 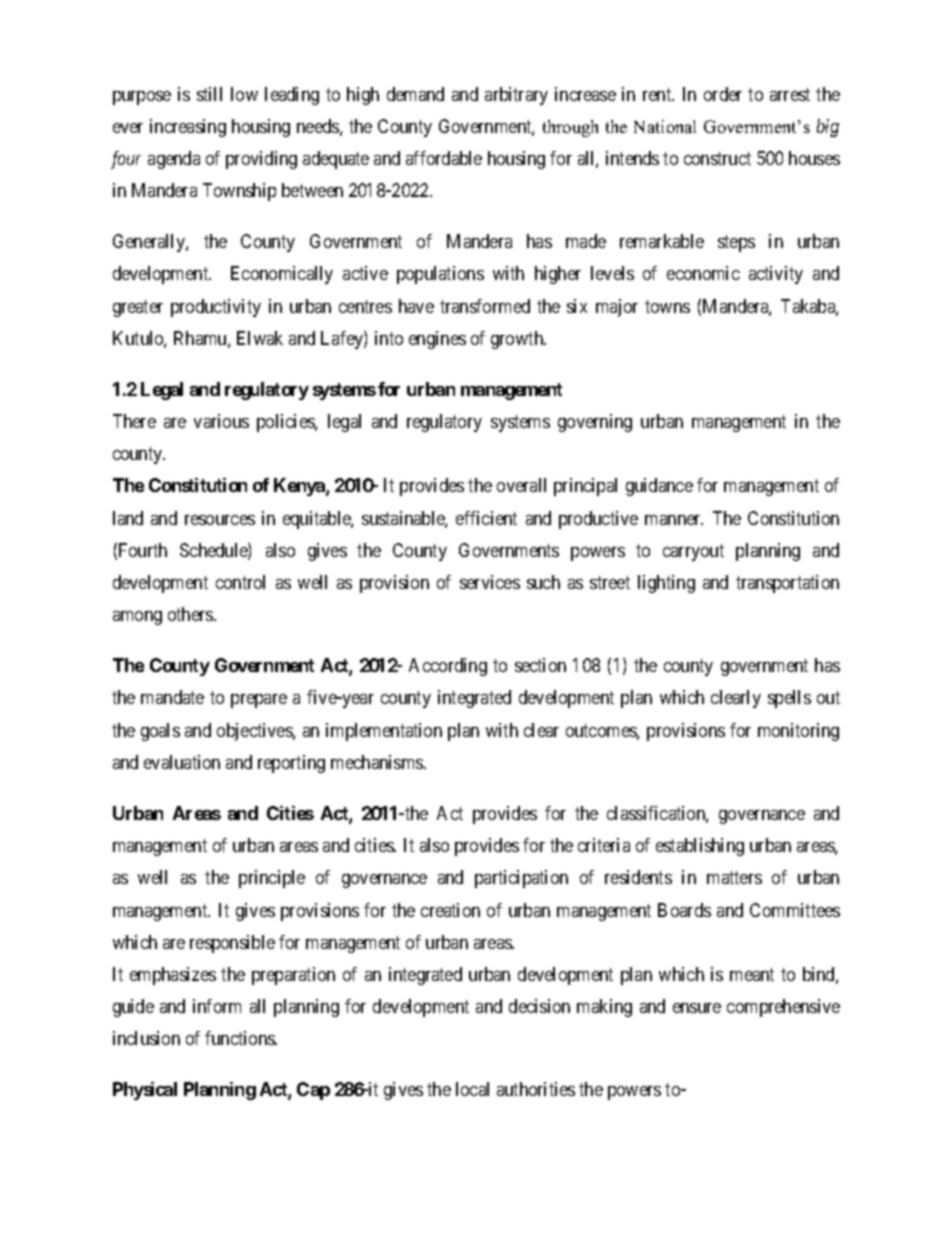 What do you see at coordinates (240, 1038) in the image?
I see `functions` at bounding box center [240, 1038].
